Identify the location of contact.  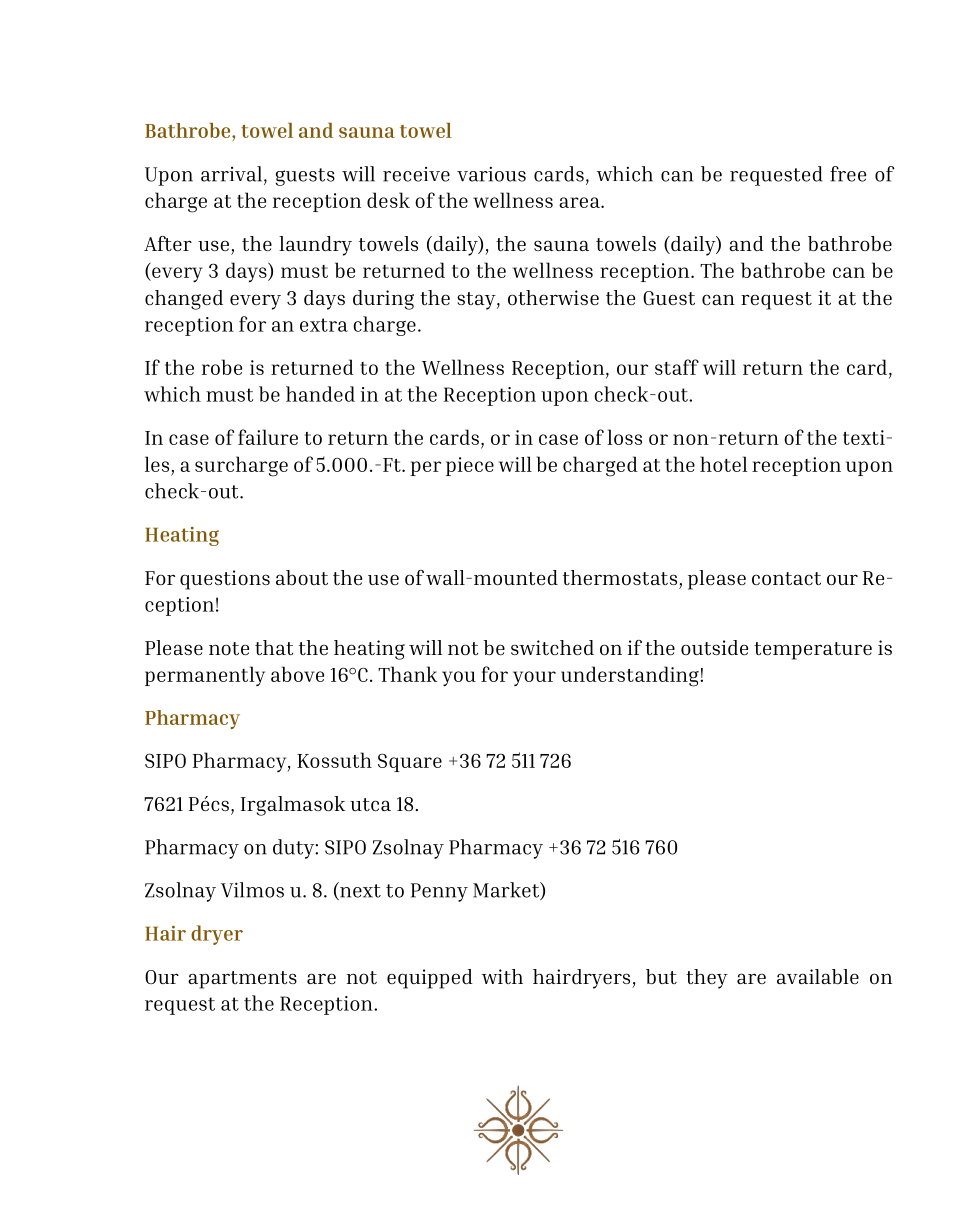
(786, 578).
